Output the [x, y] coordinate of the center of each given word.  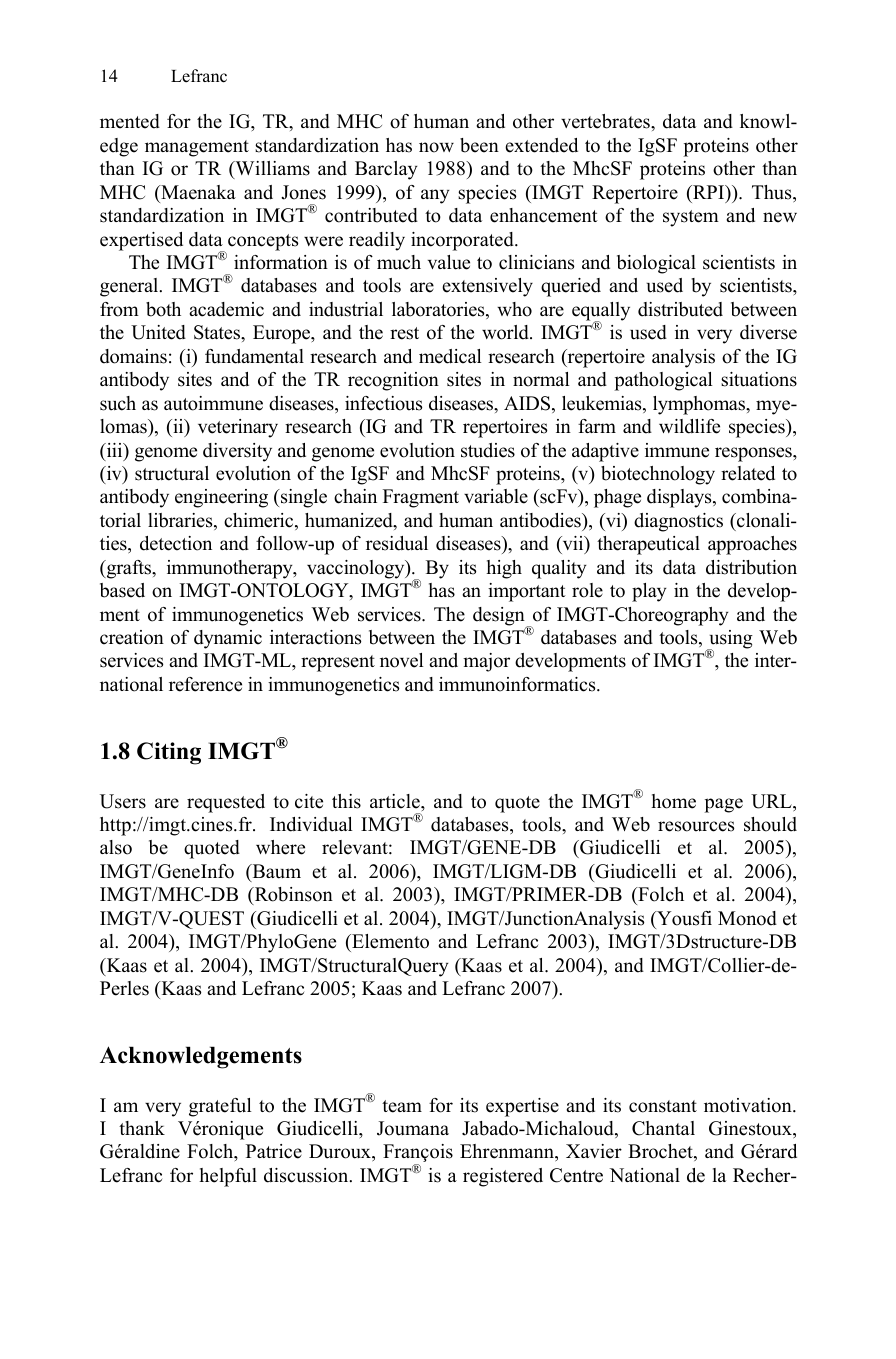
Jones [303, 192]
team [402, 1106]
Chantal [663, 1128]
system [691, 218]
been [479, 145]
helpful [228, 1177]
